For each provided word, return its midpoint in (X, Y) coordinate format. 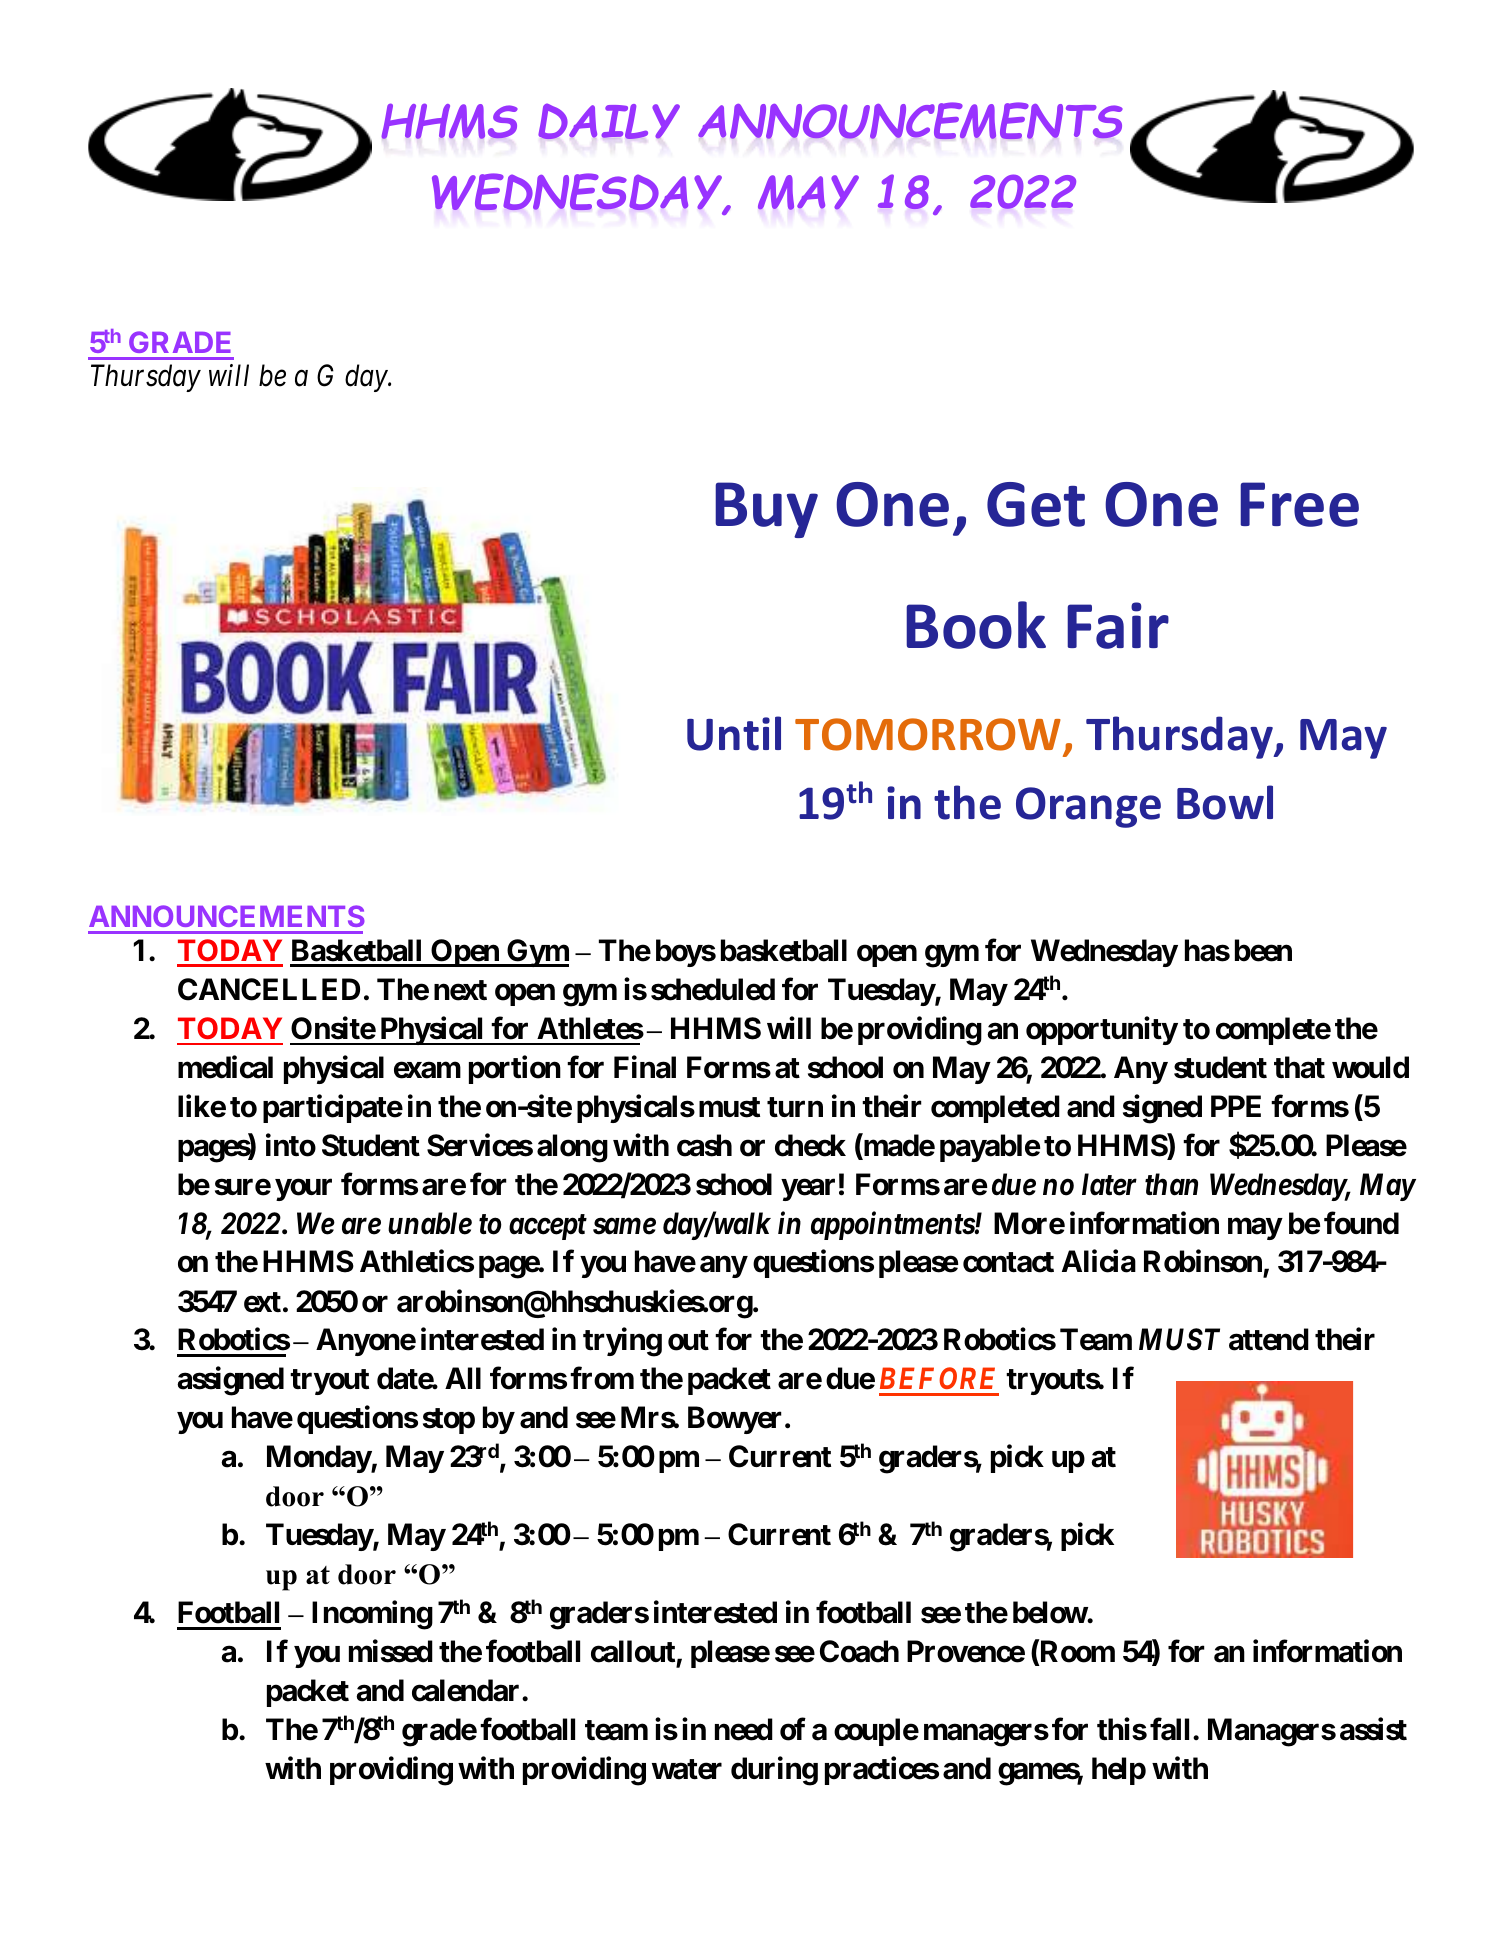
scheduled (713, 989)
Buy (766, 510)
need (744, 1729)
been (1263, 950)
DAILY (609, 121)
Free (1299, 504)
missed (391, 1651)
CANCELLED (269, 989)
